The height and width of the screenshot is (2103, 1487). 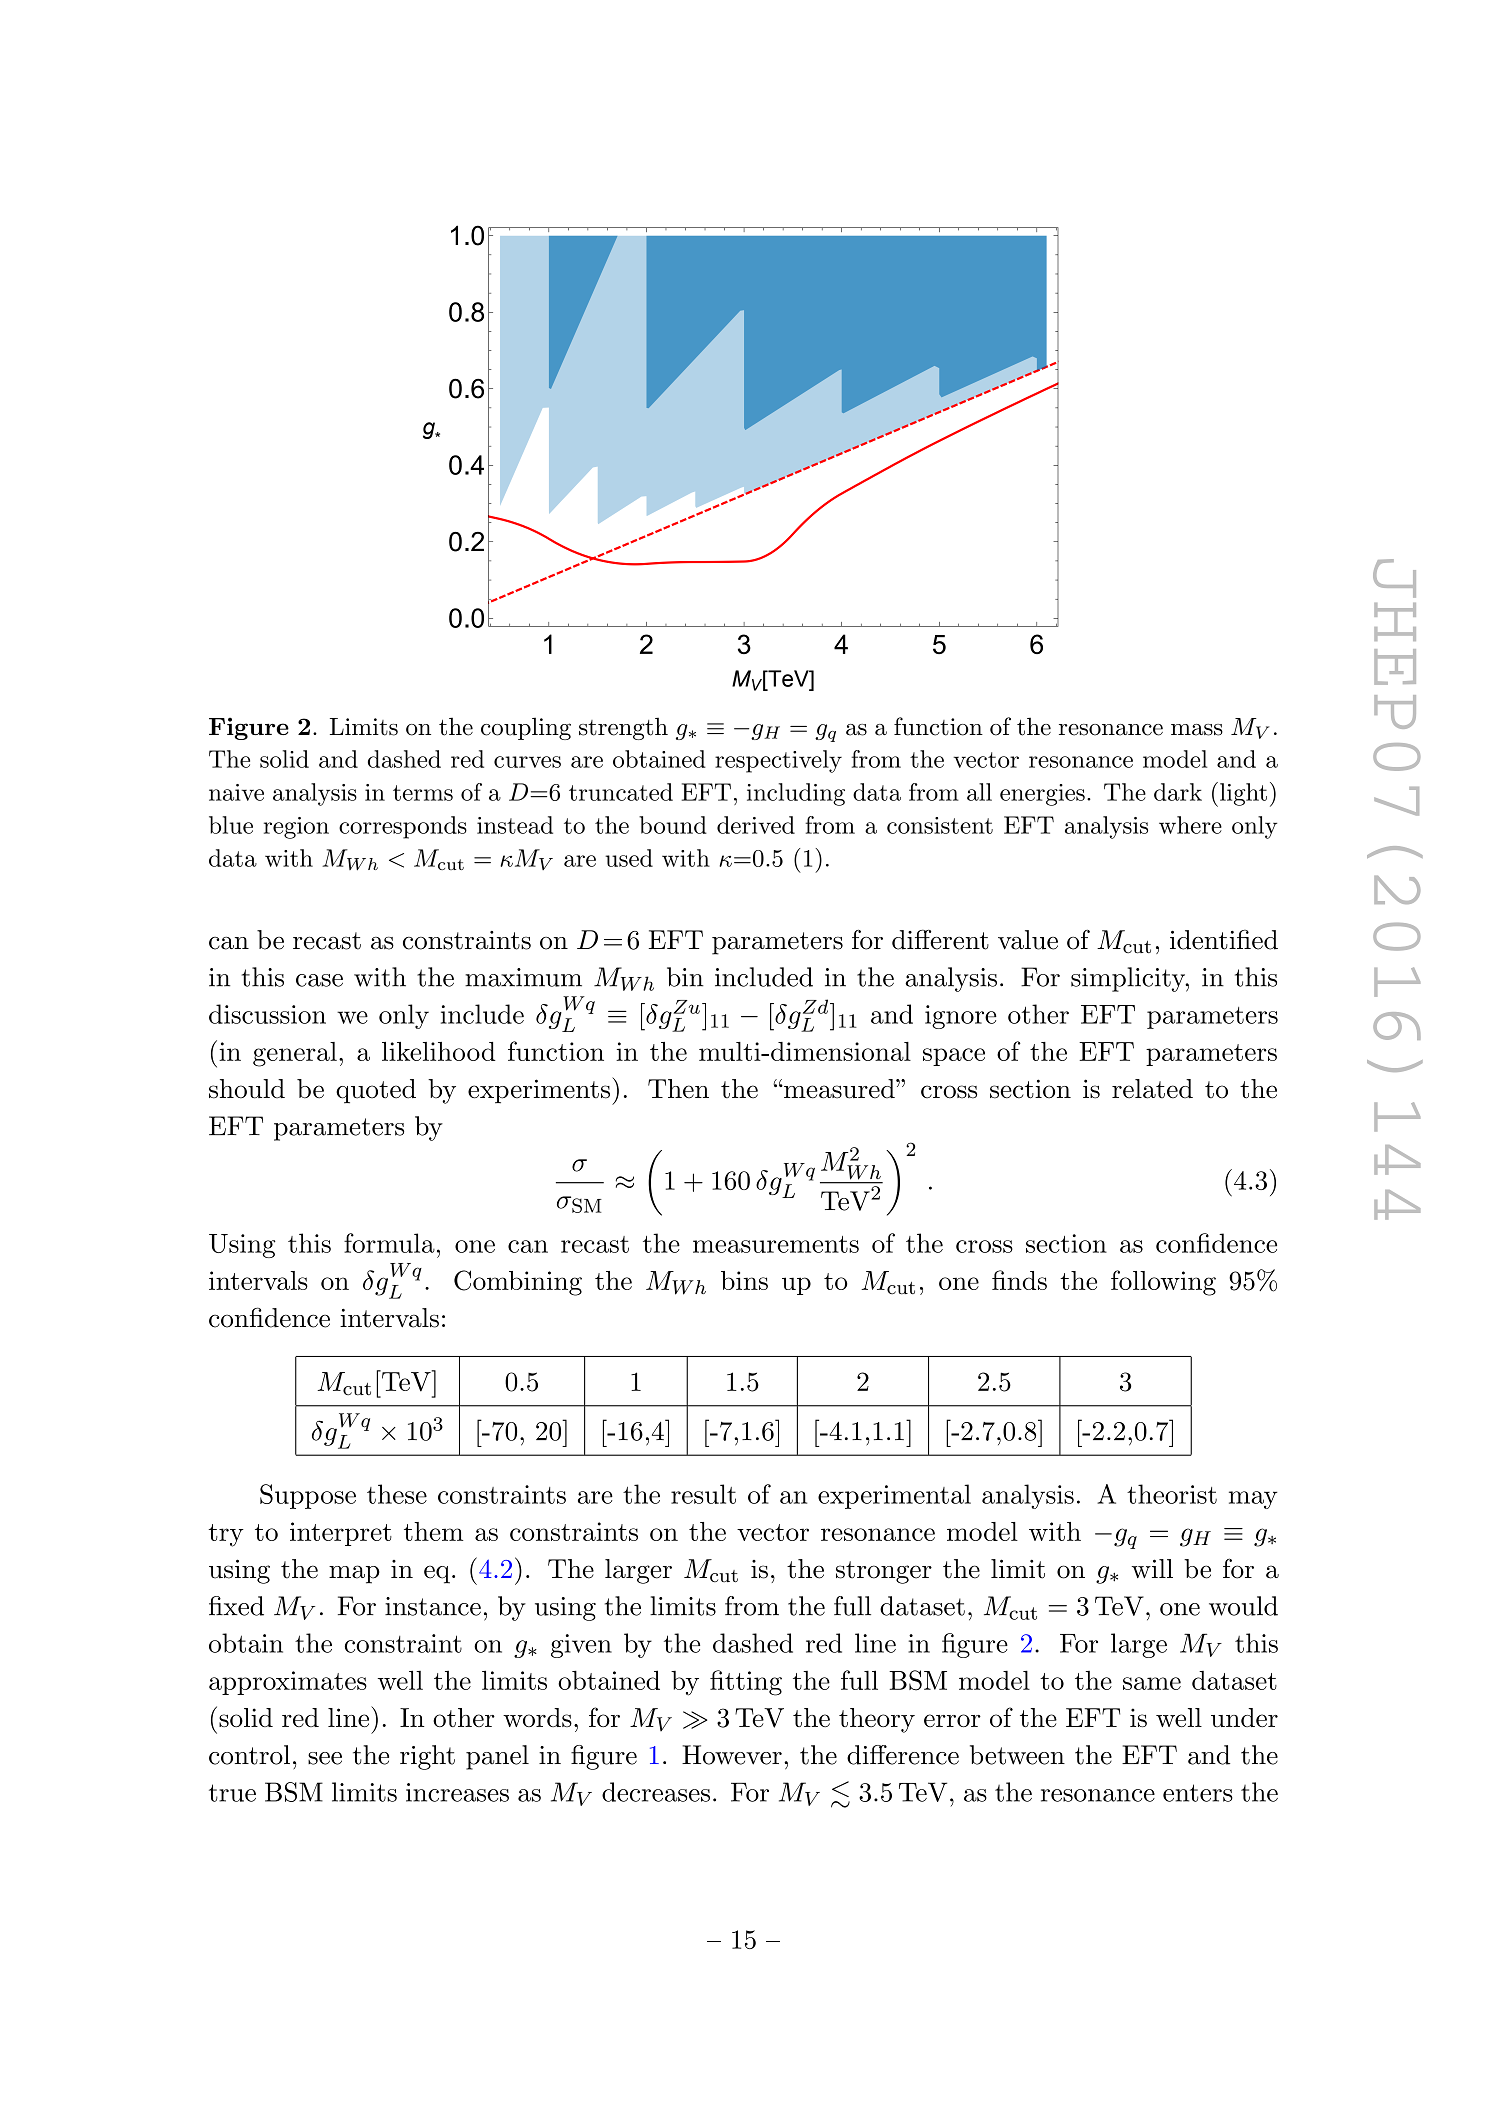 What do you see at coordinates (678, 1089) in the screenshot?
I see `Then` at bounding box center [678, 1089].
